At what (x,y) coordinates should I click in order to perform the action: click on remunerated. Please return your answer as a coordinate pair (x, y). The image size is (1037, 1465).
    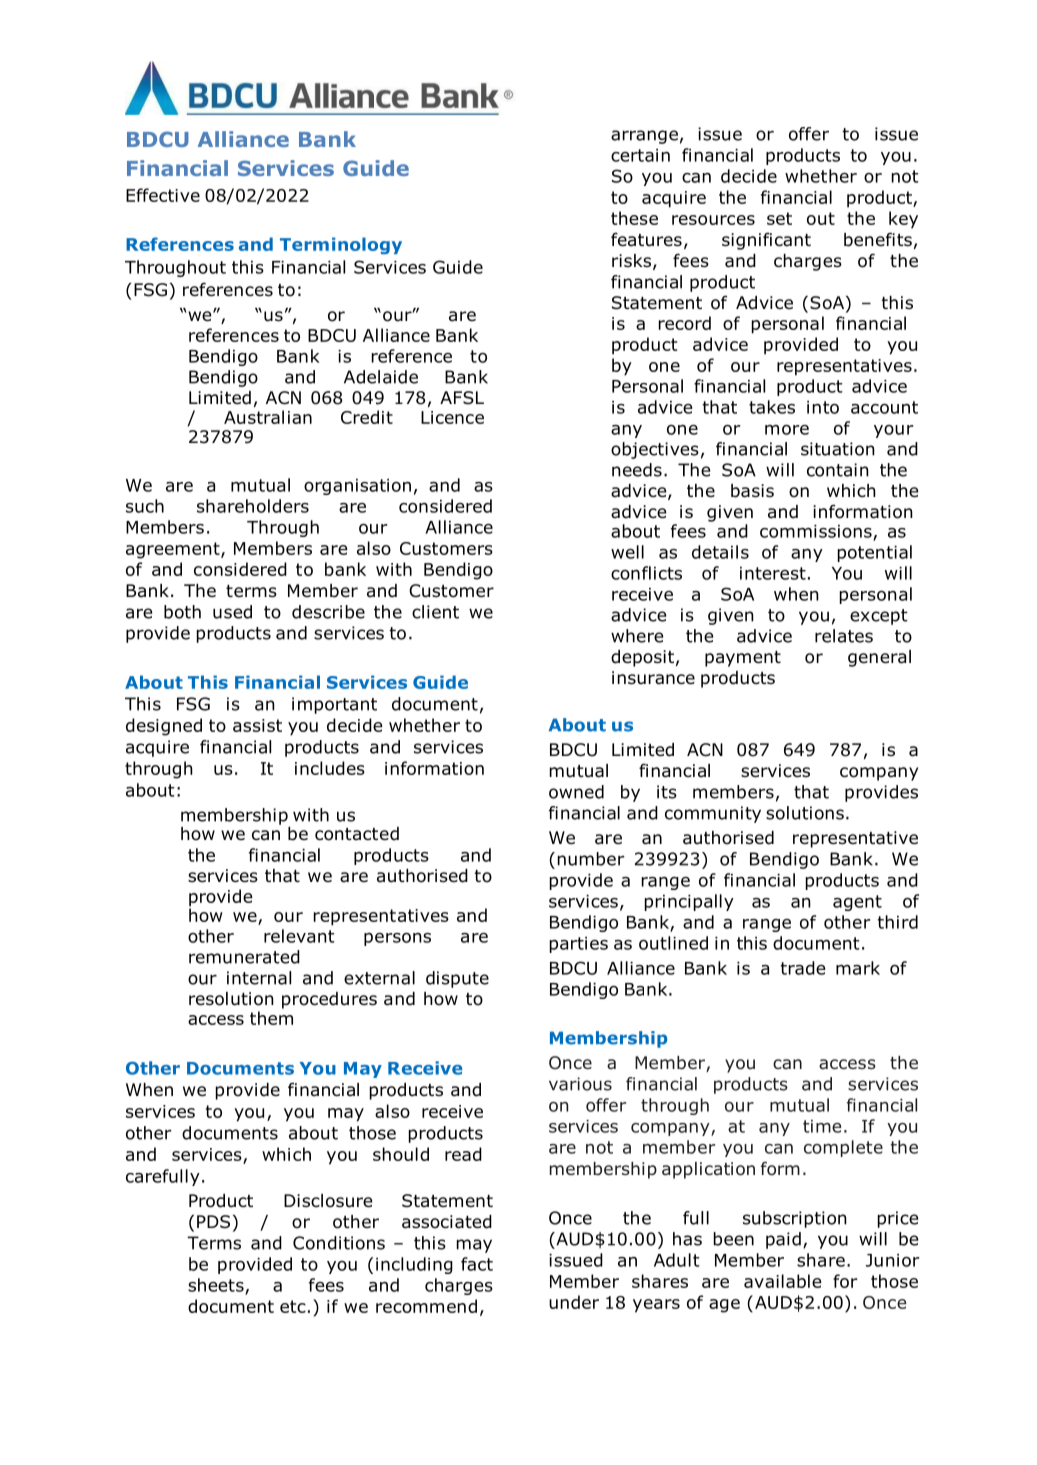
    Looking at the image, I should click on (244, 957).
